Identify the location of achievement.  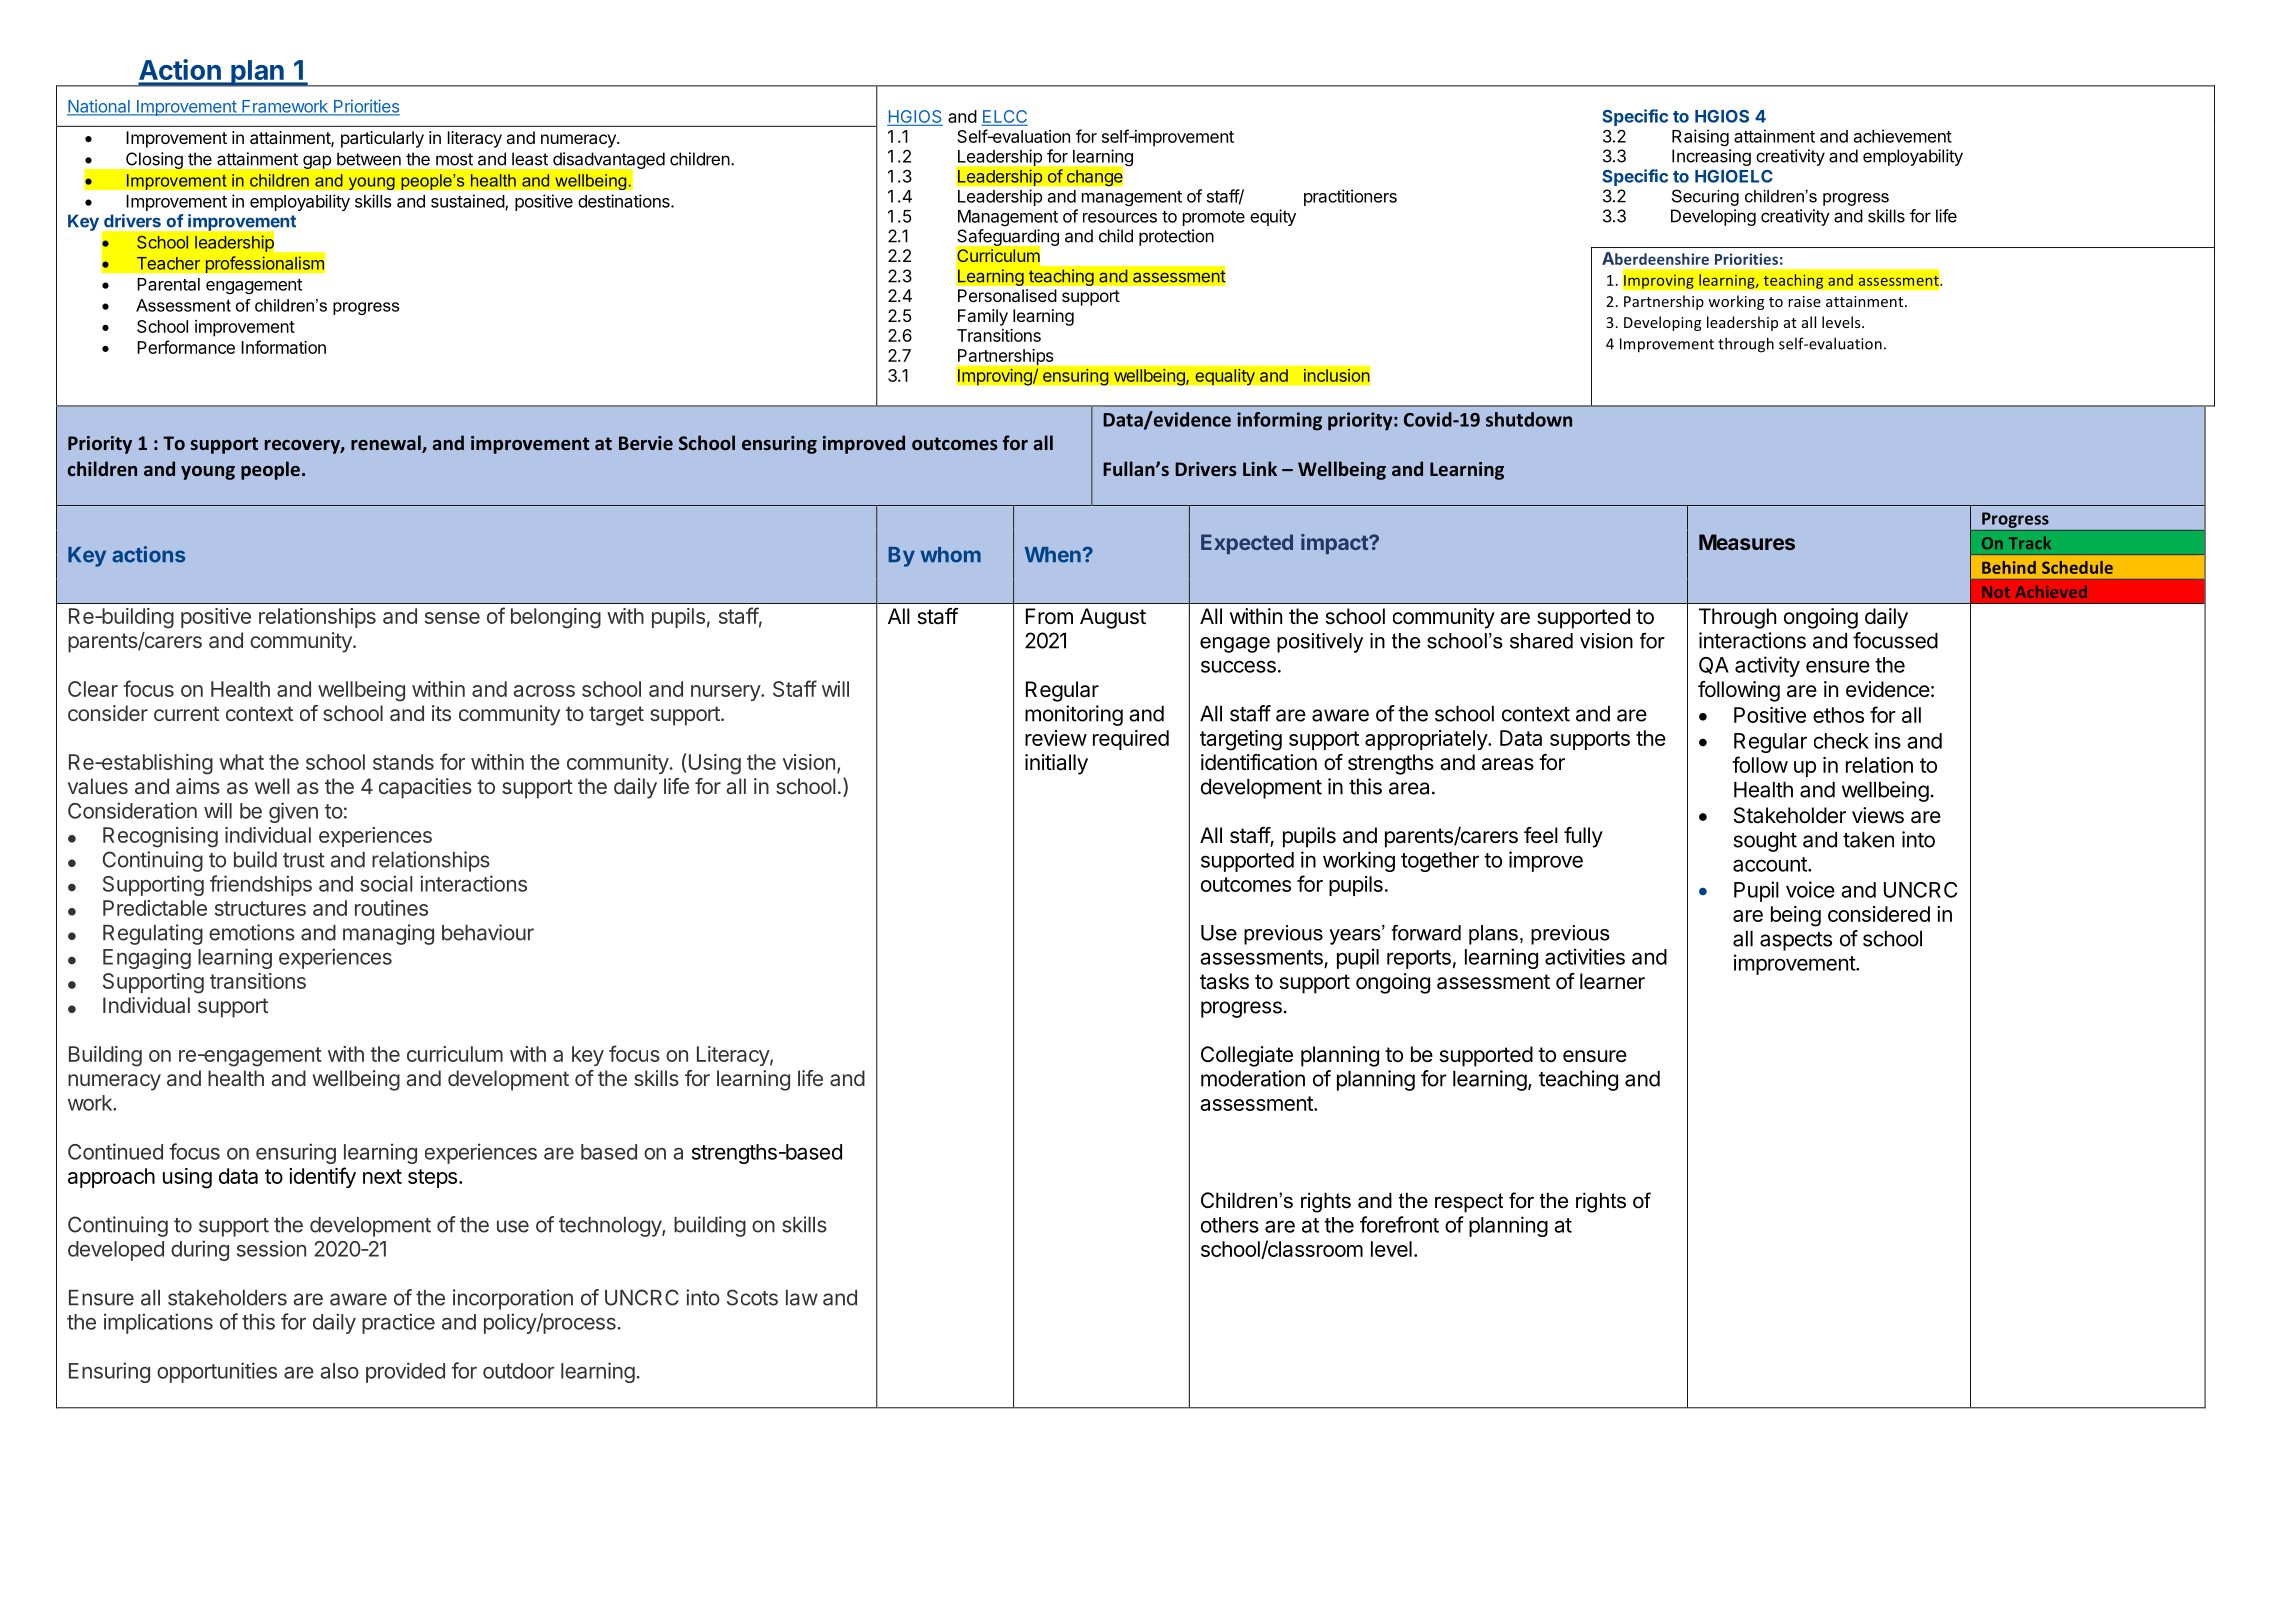
(1903, 136).
